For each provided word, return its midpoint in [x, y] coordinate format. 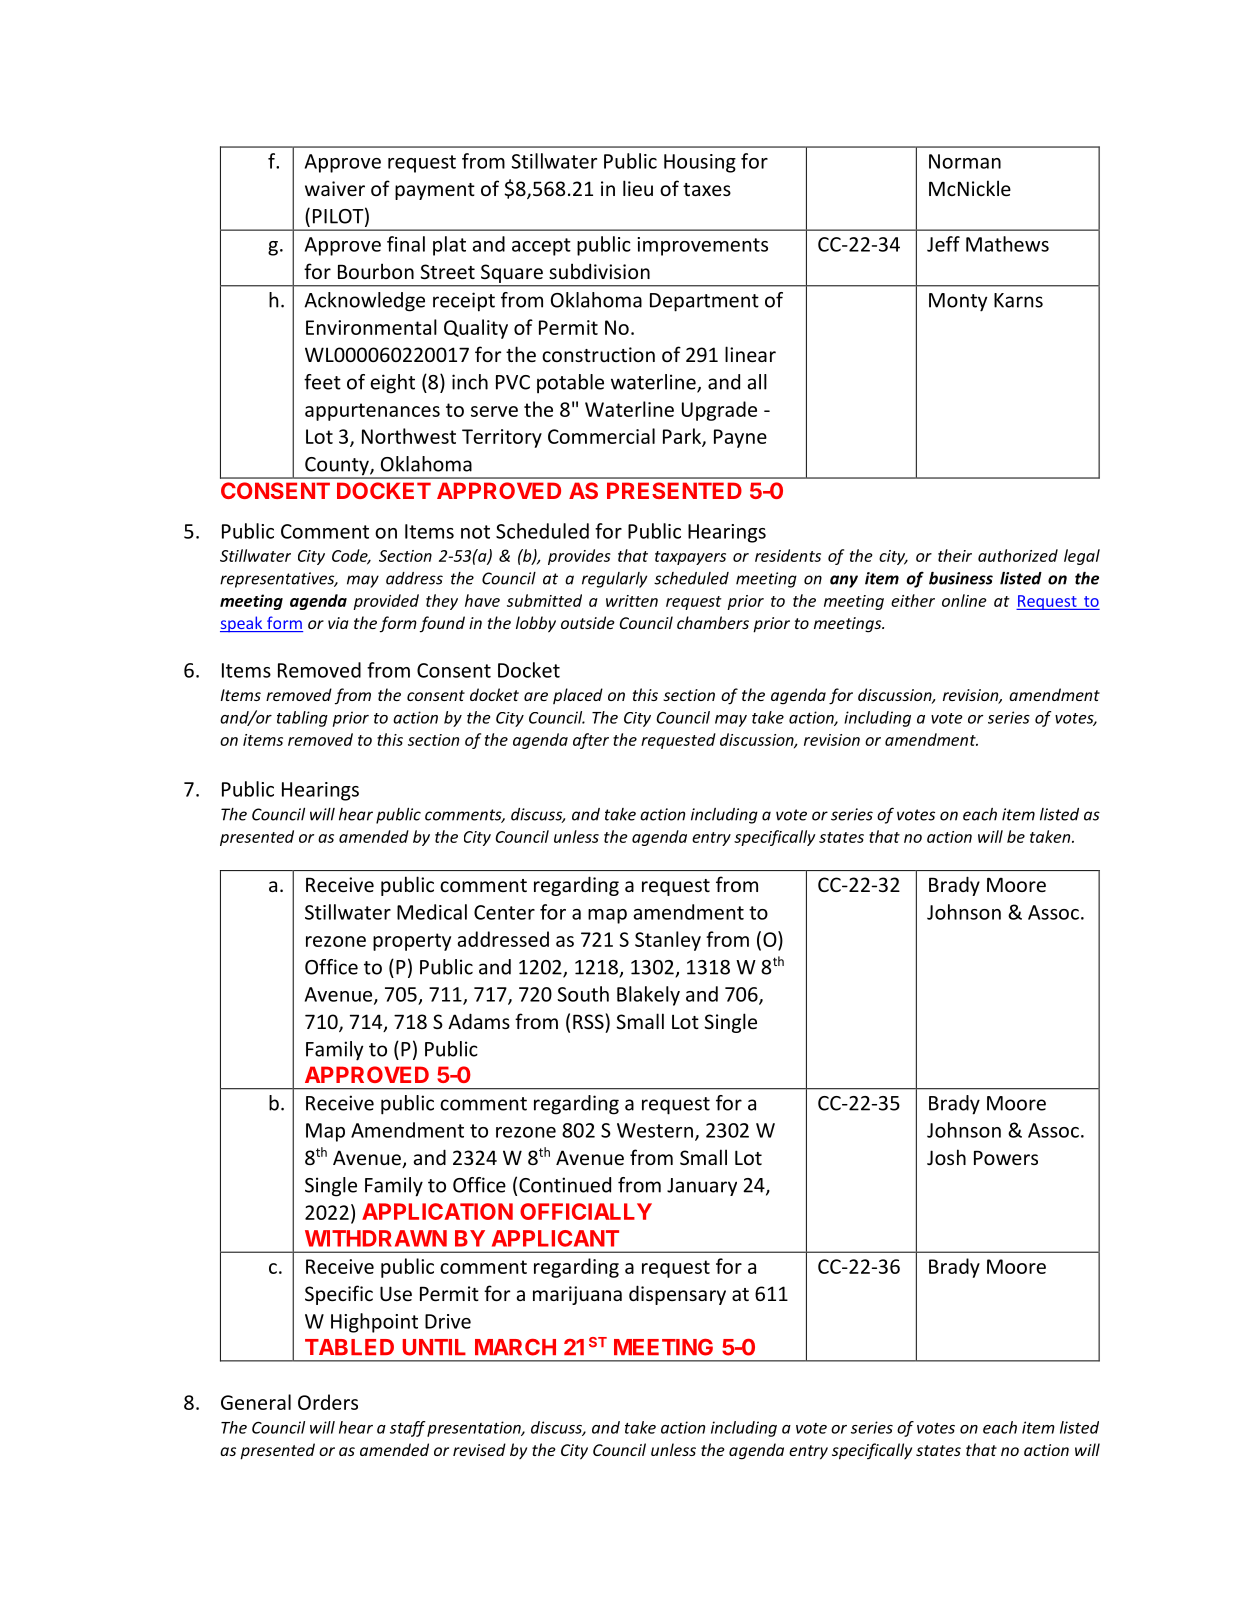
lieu [638, 188]
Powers [1006, 1157]
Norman [965, 161]
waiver [335, 188]
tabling [302, 719]
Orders [328, 1402]
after [591, 741]
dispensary [677, 1295]
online [964, 600]
